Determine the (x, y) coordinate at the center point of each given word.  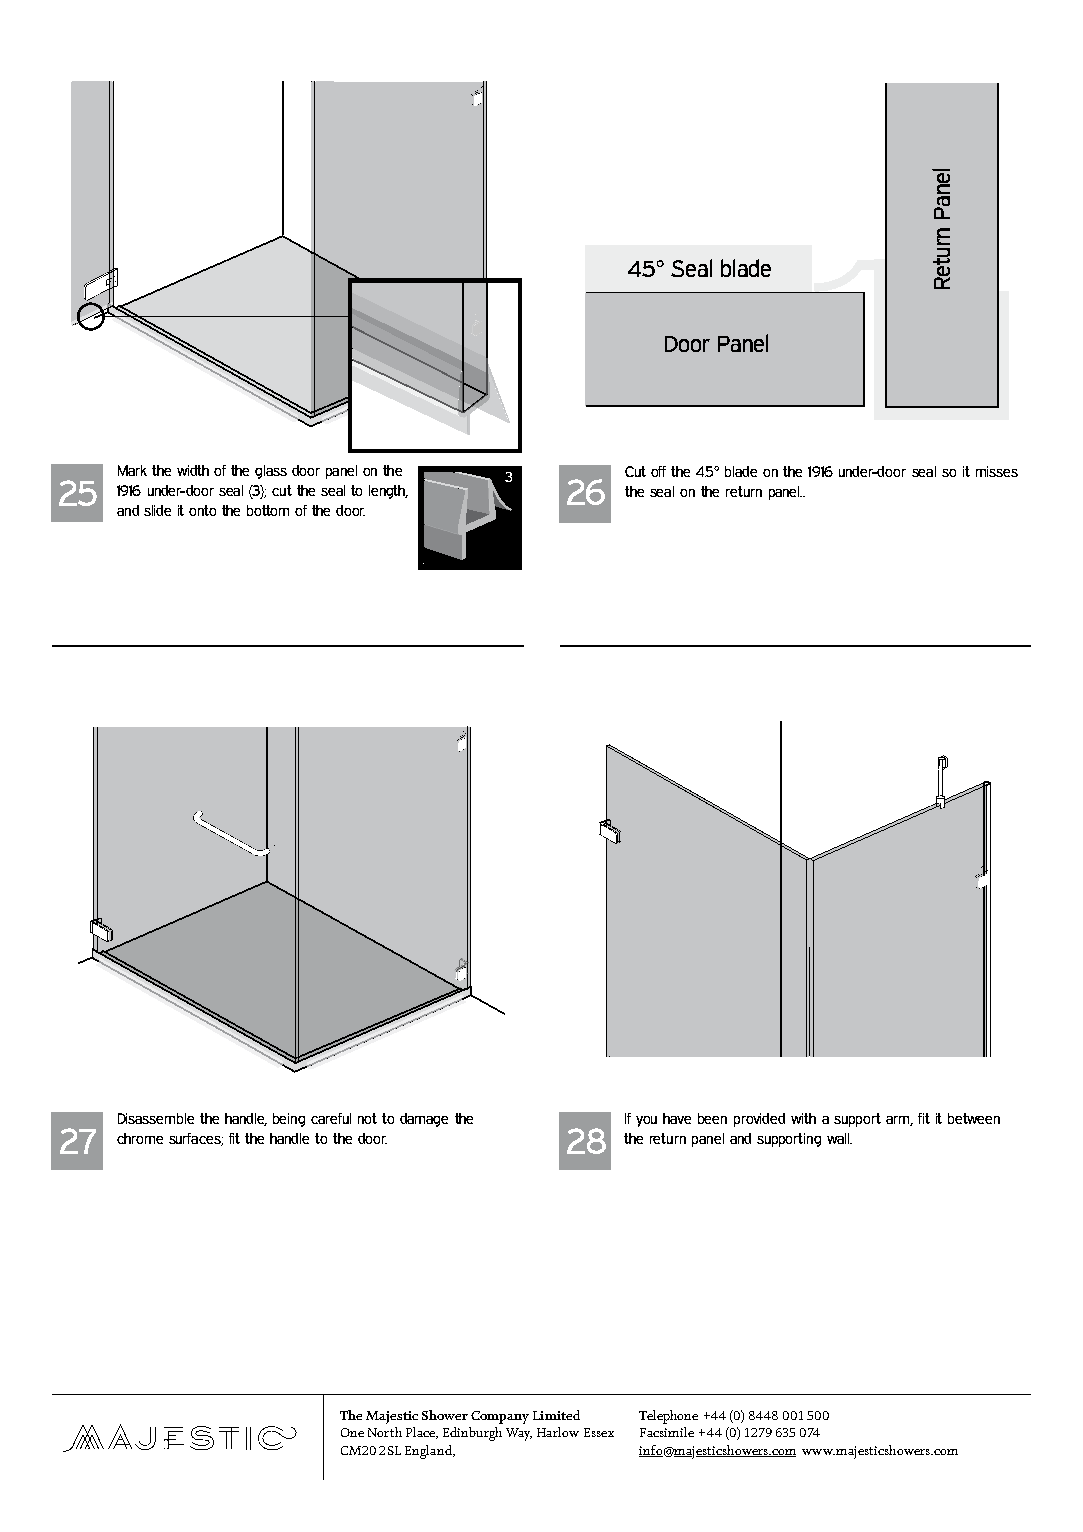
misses (997, 471)
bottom (268, 510)
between (974, 1118)
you (646, 1121)
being (289, 1120)
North (385, 1432)
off (658, 471)
